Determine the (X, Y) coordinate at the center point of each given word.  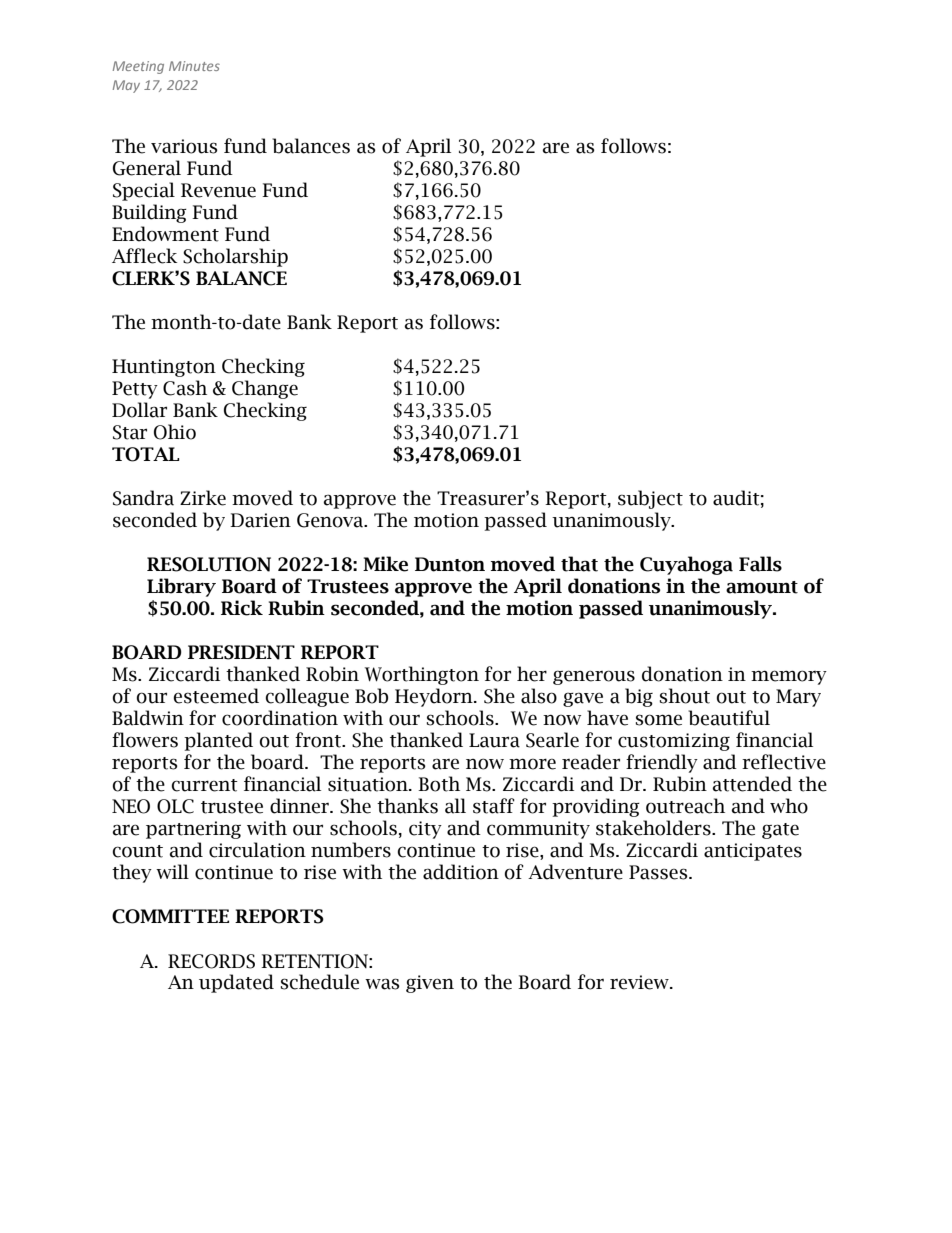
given (430, 984)
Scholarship (235, 257)
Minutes (194, 66)
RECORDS (211, 961)
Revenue (218, 190)
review (640, 982)
